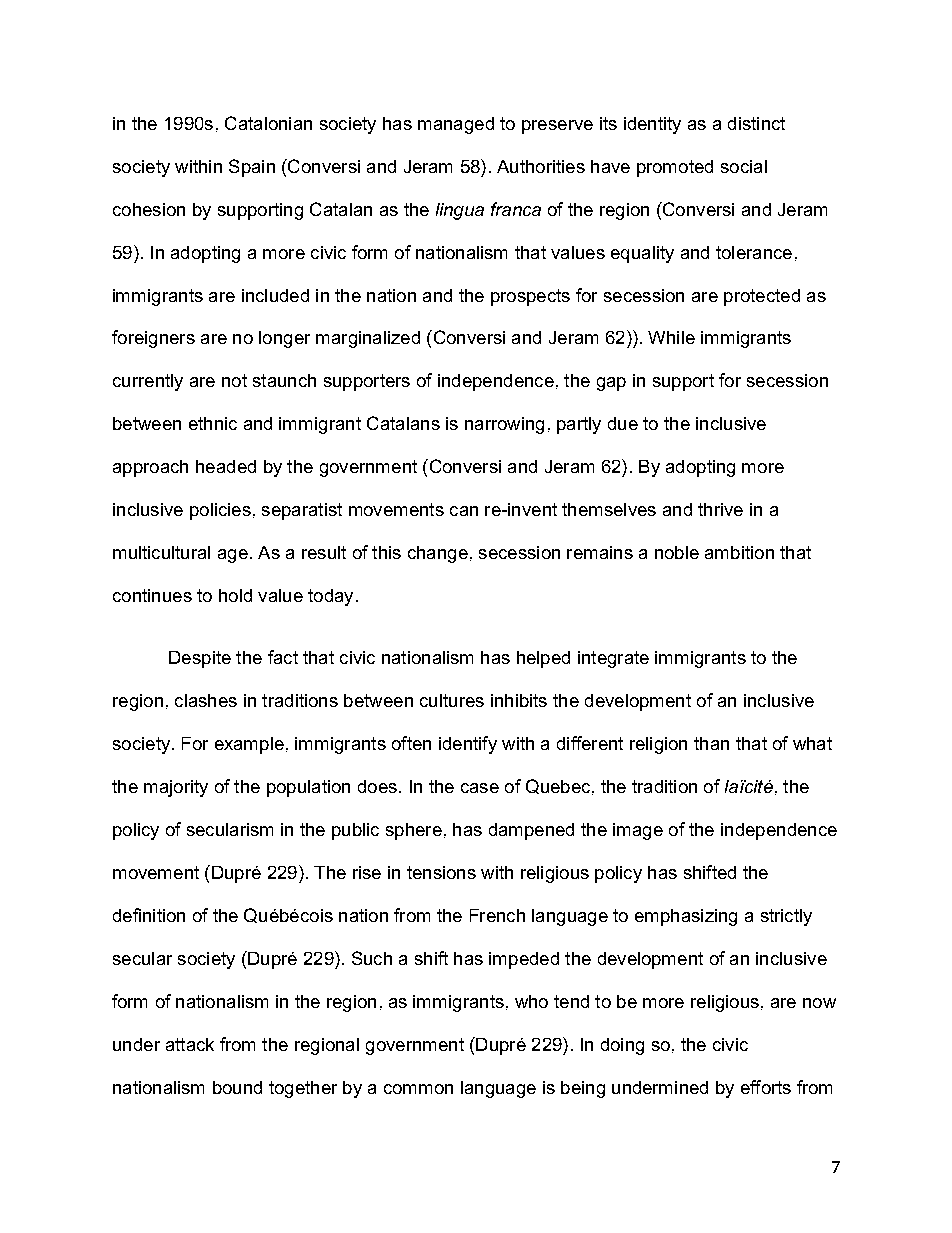 Image resolution: width=952 pixels, height=1233 pixels. What do you see at coordinates (235, 595) in the screenshot?
I see `hold` at bounding box center [235, 595].
